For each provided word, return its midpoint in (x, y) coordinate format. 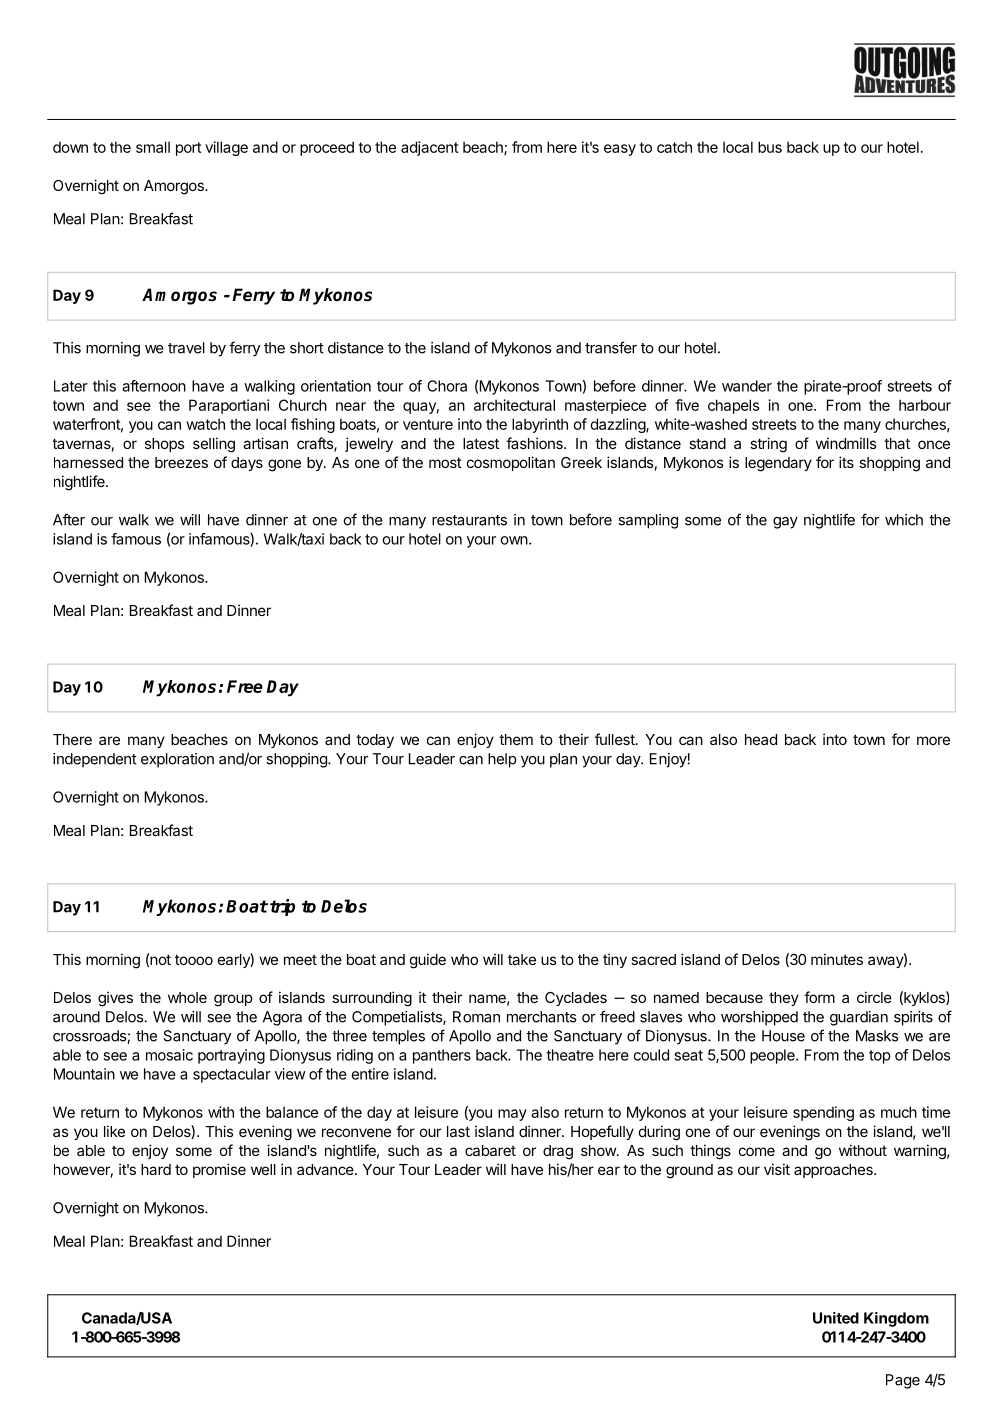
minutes (837, 959)
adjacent (430, 148)
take (522, 959)
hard (156, 1169)
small (153, 147)
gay (785, 523)
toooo (194, 959)
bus (770, 147)
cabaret (490, 1150)
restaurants (469, 520)
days (247, 464)
